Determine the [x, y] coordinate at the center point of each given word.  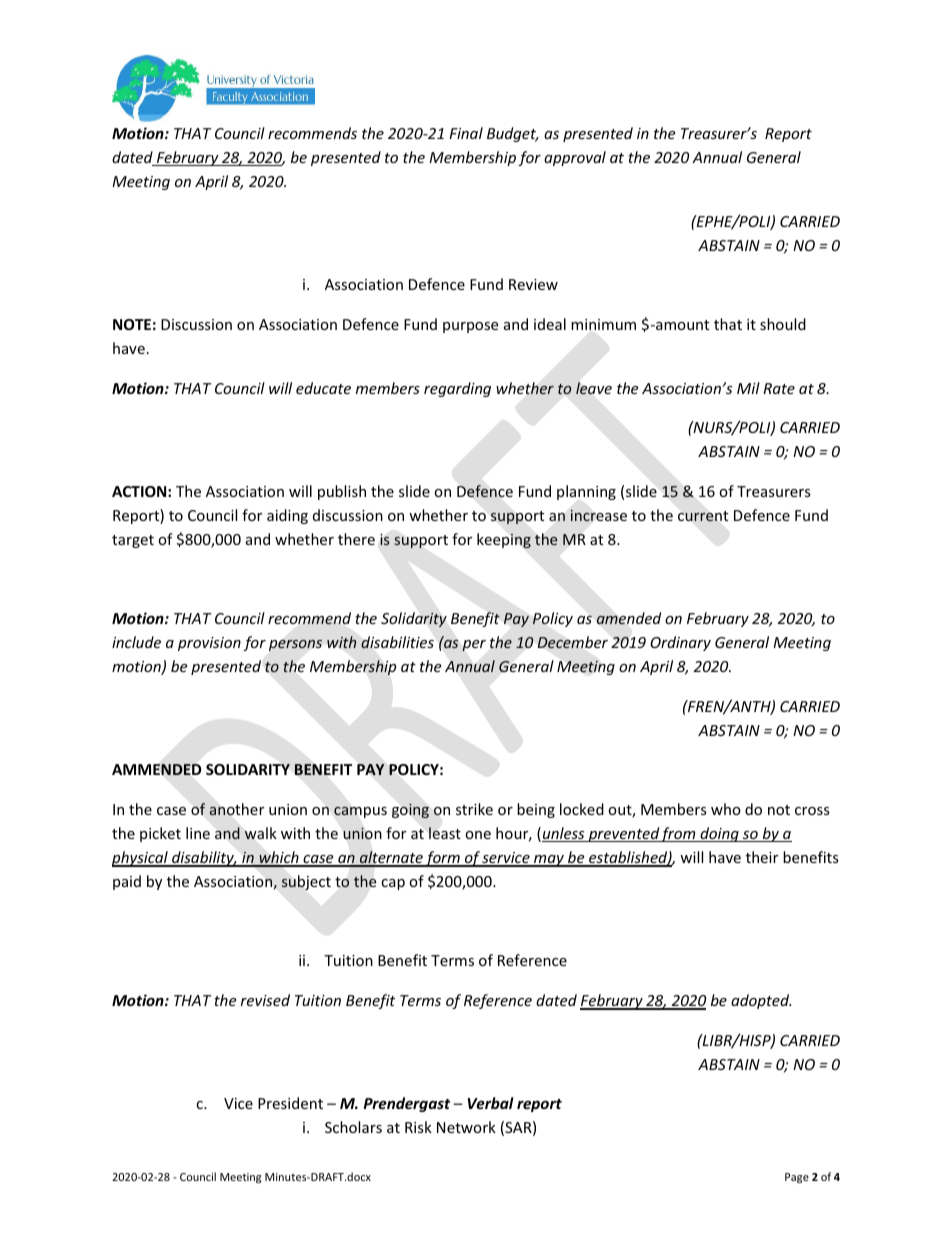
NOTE [132, 324]
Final [466, 133]
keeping [504, 540]
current [703, 516]
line [198, 833]
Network [466, 1127]
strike [474, 809]
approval [575, 158]
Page [797, 1178]
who [726, 809]
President [290, 1103]
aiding [287, 516]
